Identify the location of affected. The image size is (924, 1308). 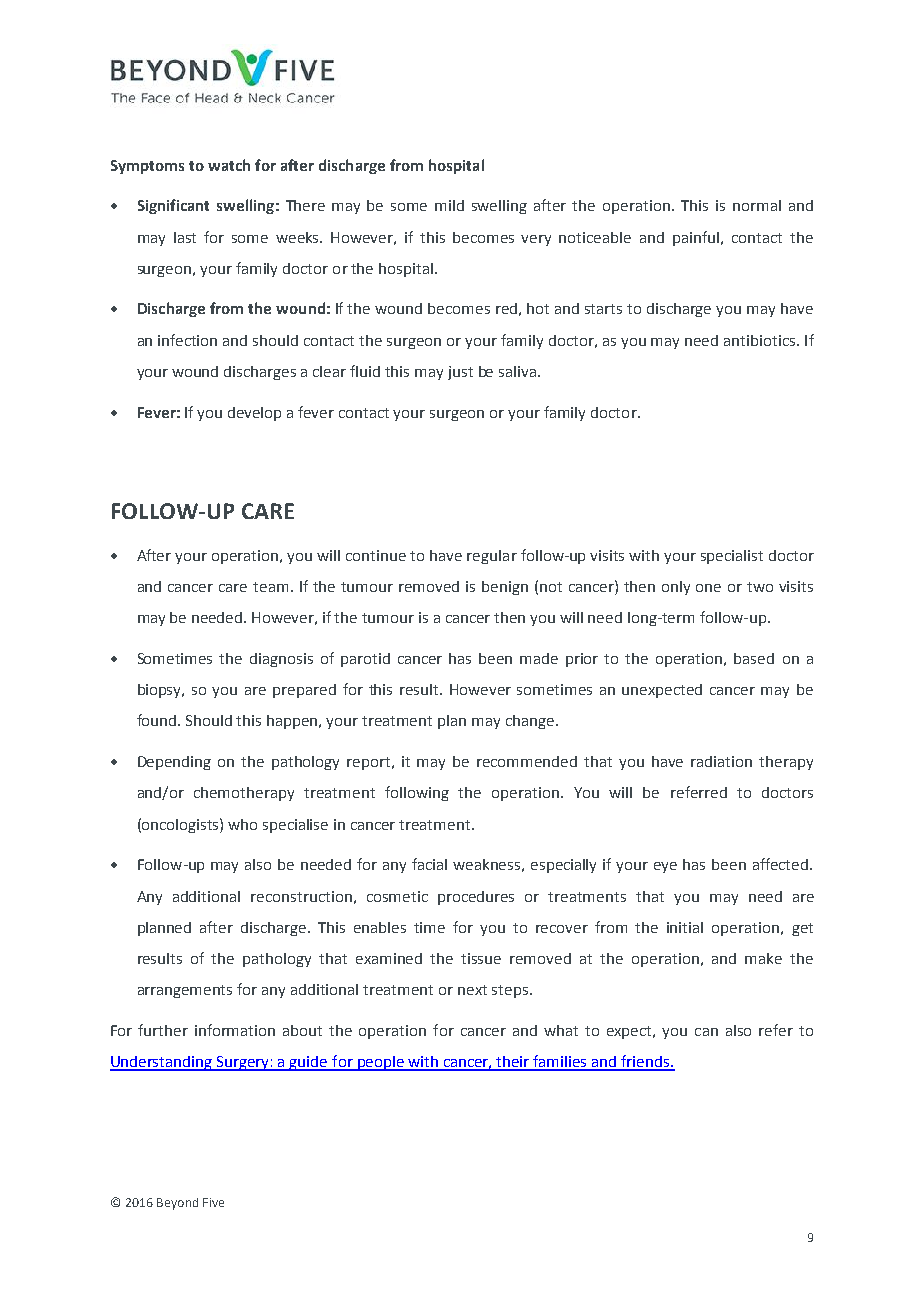
(782, 864).
